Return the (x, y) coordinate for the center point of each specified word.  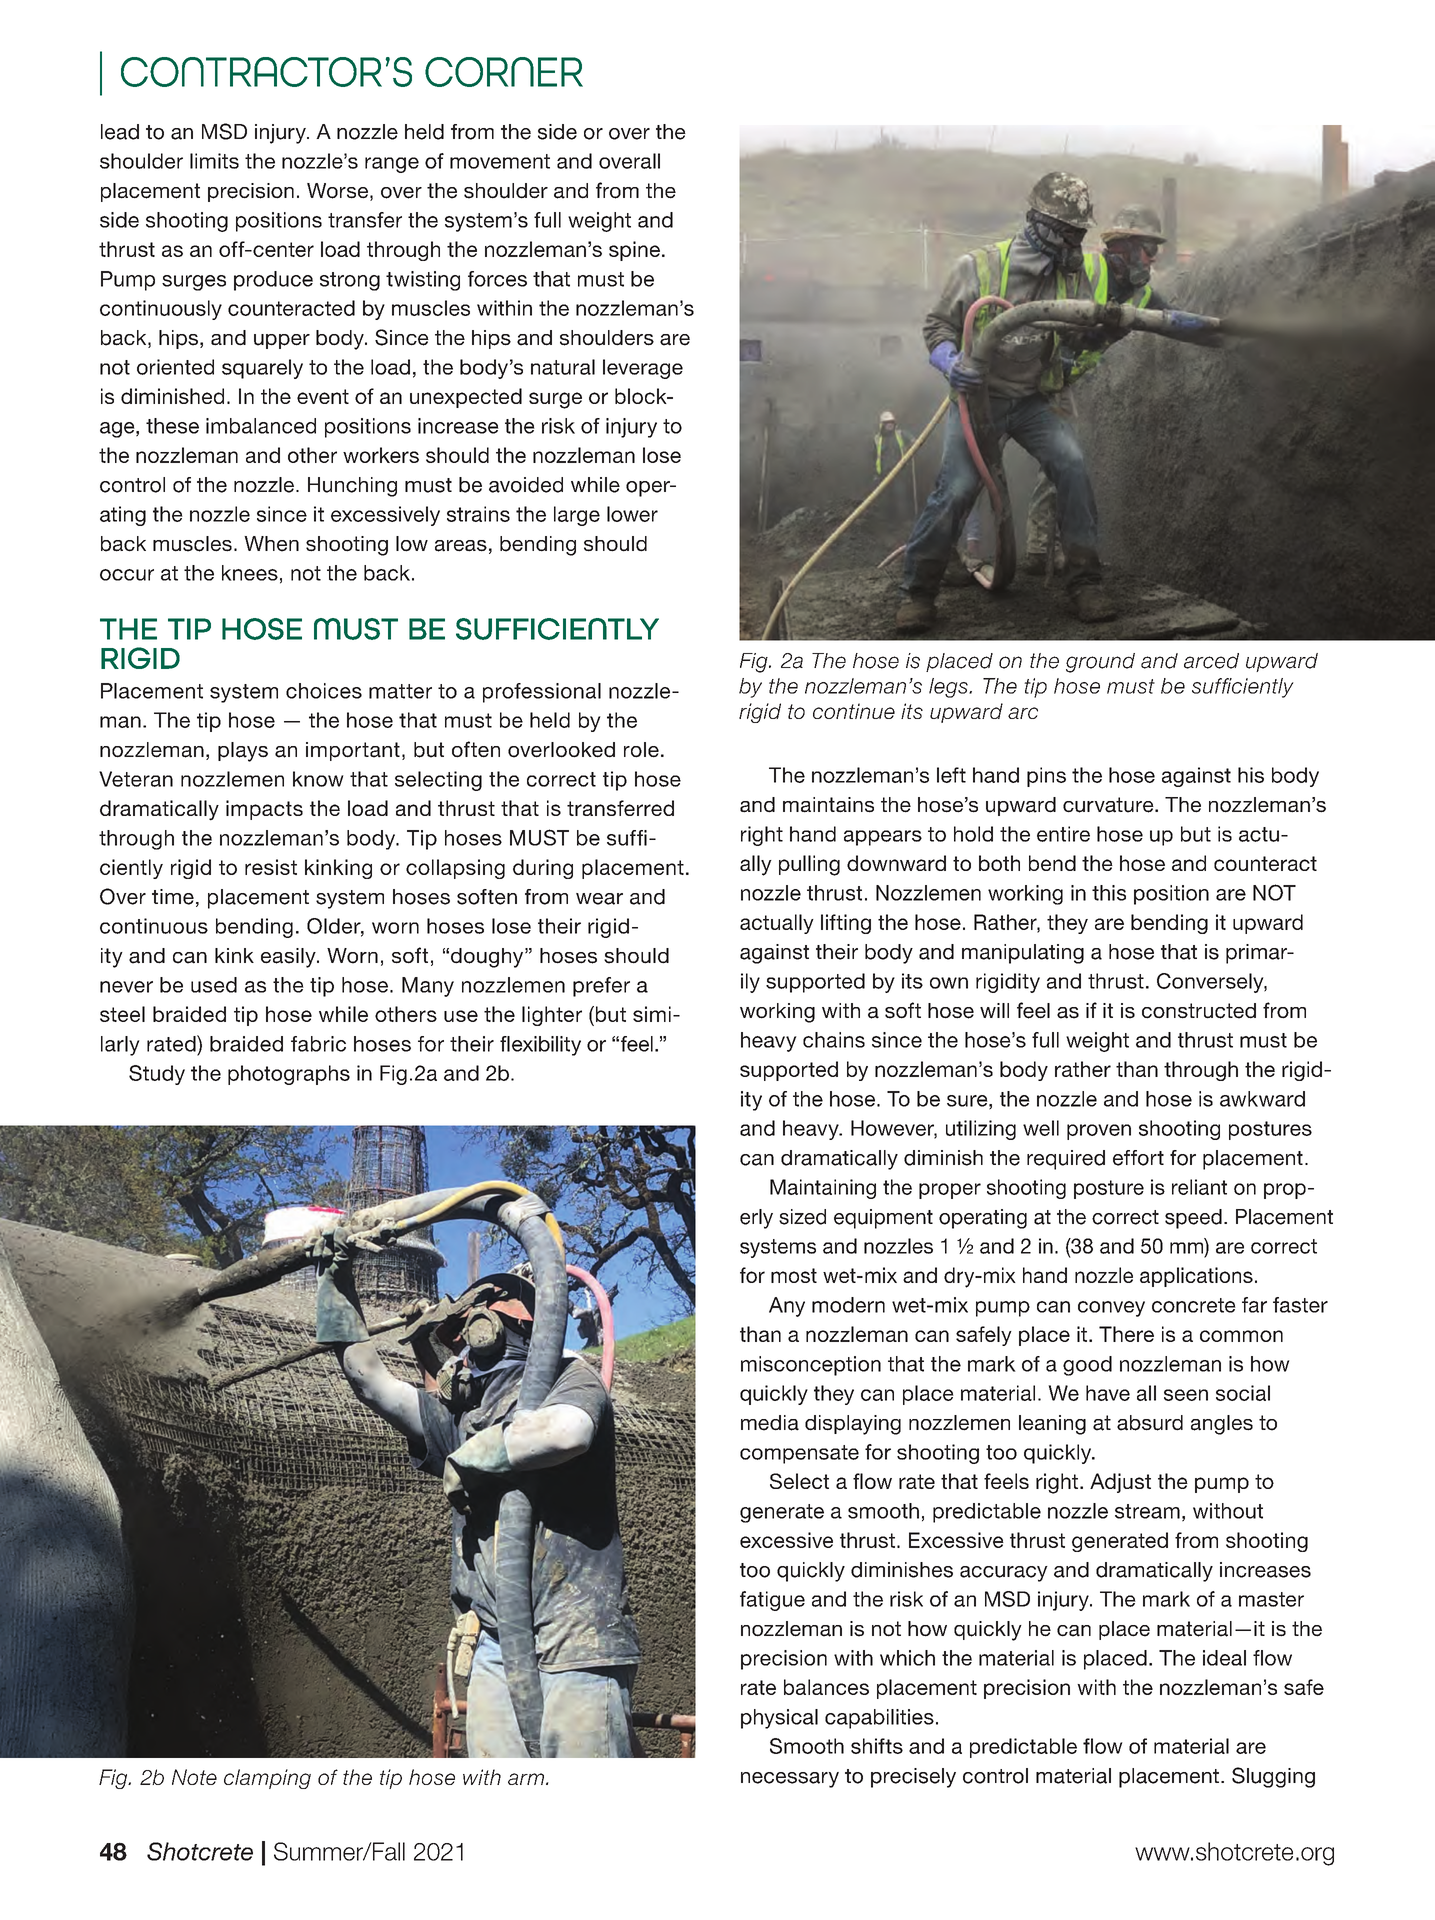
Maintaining (823, 1189)
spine (634, 251)
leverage (643, 369)
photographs (289, 1075)
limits (214, 161)
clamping (267, 1779)
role (641, 750)
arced (1211, 661)
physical (779, 1719)
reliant (1199, 1187)
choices (324, 691)
